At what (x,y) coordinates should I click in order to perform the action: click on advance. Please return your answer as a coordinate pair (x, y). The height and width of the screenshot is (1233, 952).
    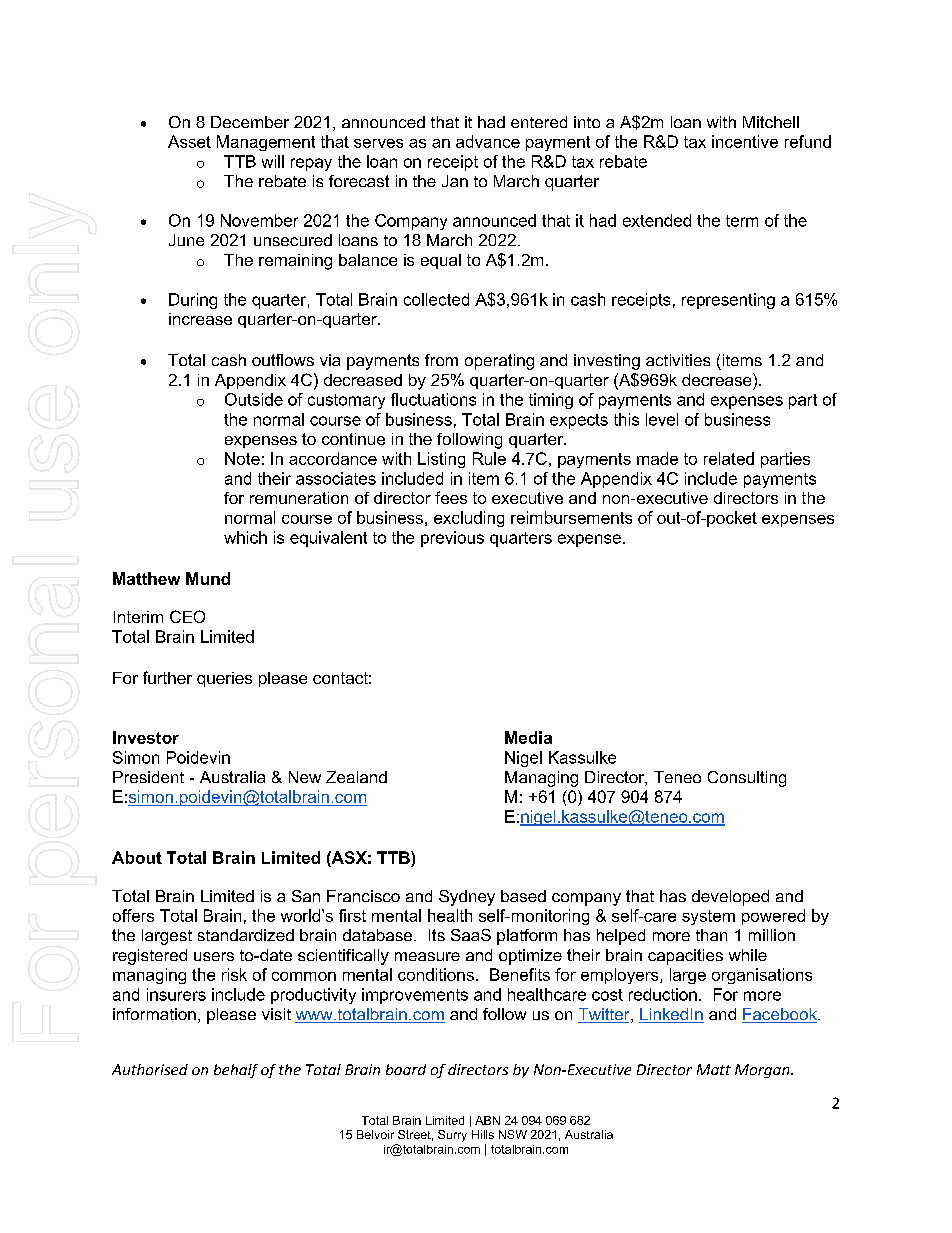
    Looking at the image, I should click on (488, 141).
